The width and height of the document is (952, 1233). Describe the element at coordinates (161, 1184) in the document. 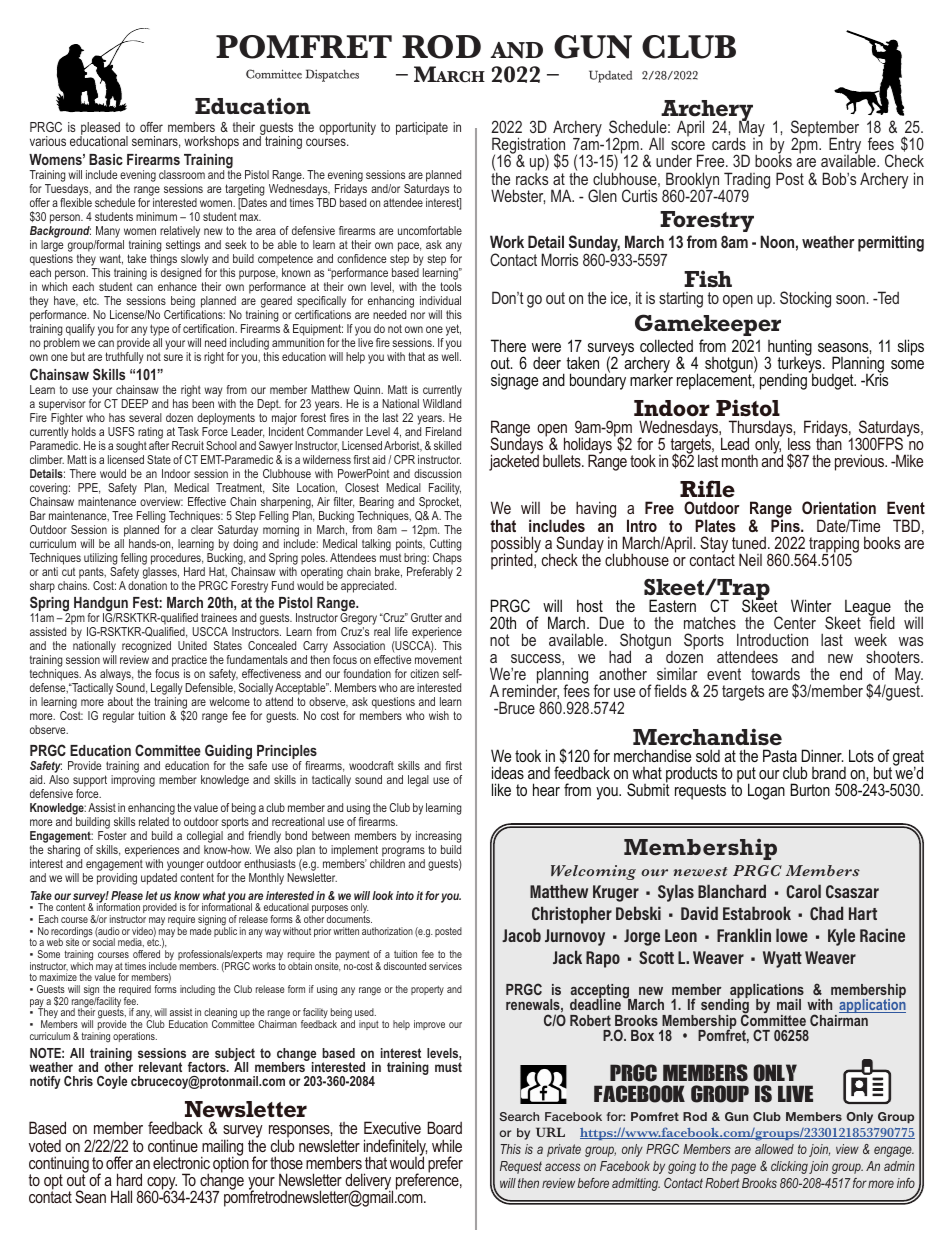

I see `copy` at that location.
